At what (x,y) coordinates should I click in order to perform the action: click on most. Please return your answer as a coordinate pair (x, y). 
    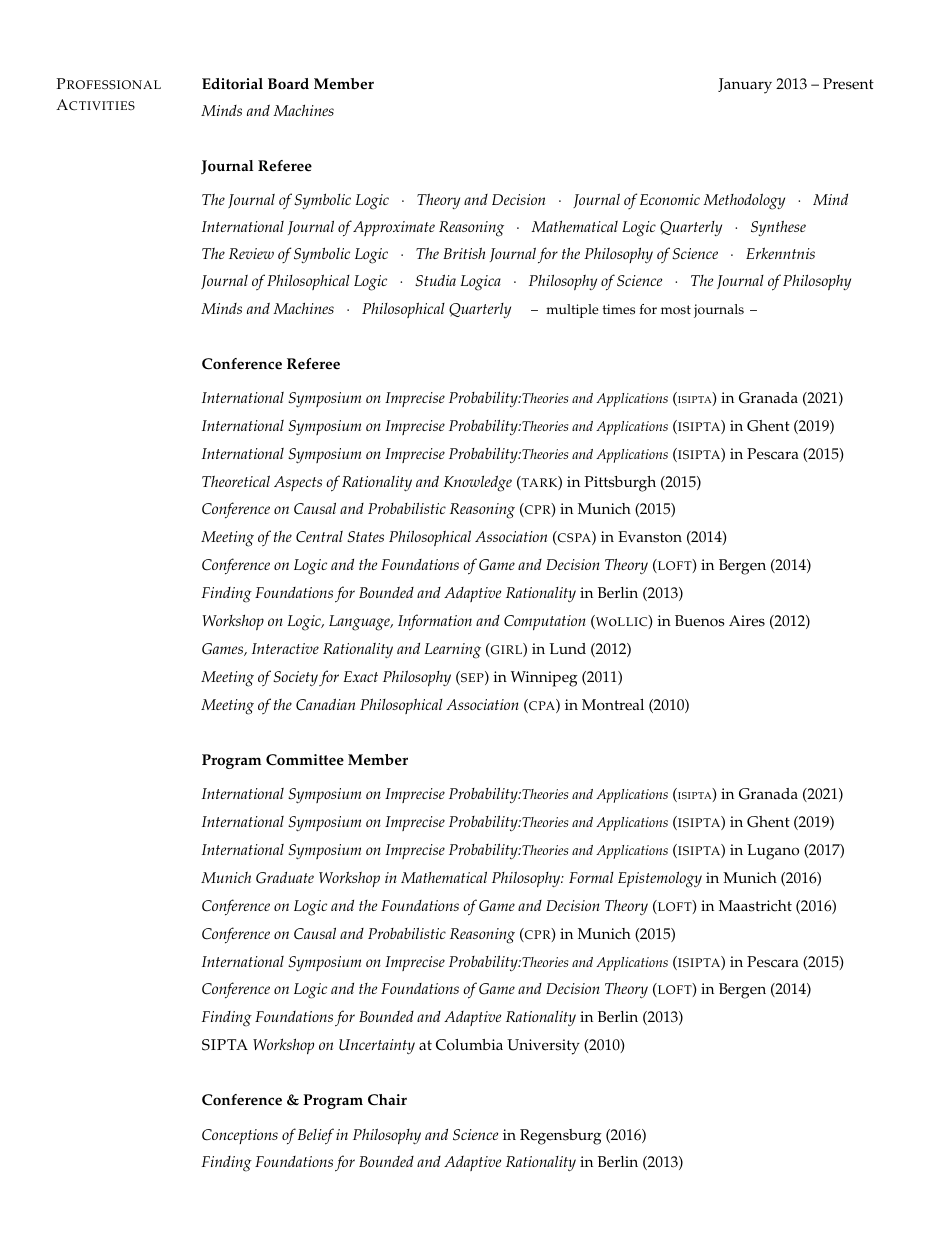
    Looking at the image, I should click on (676, 310).
